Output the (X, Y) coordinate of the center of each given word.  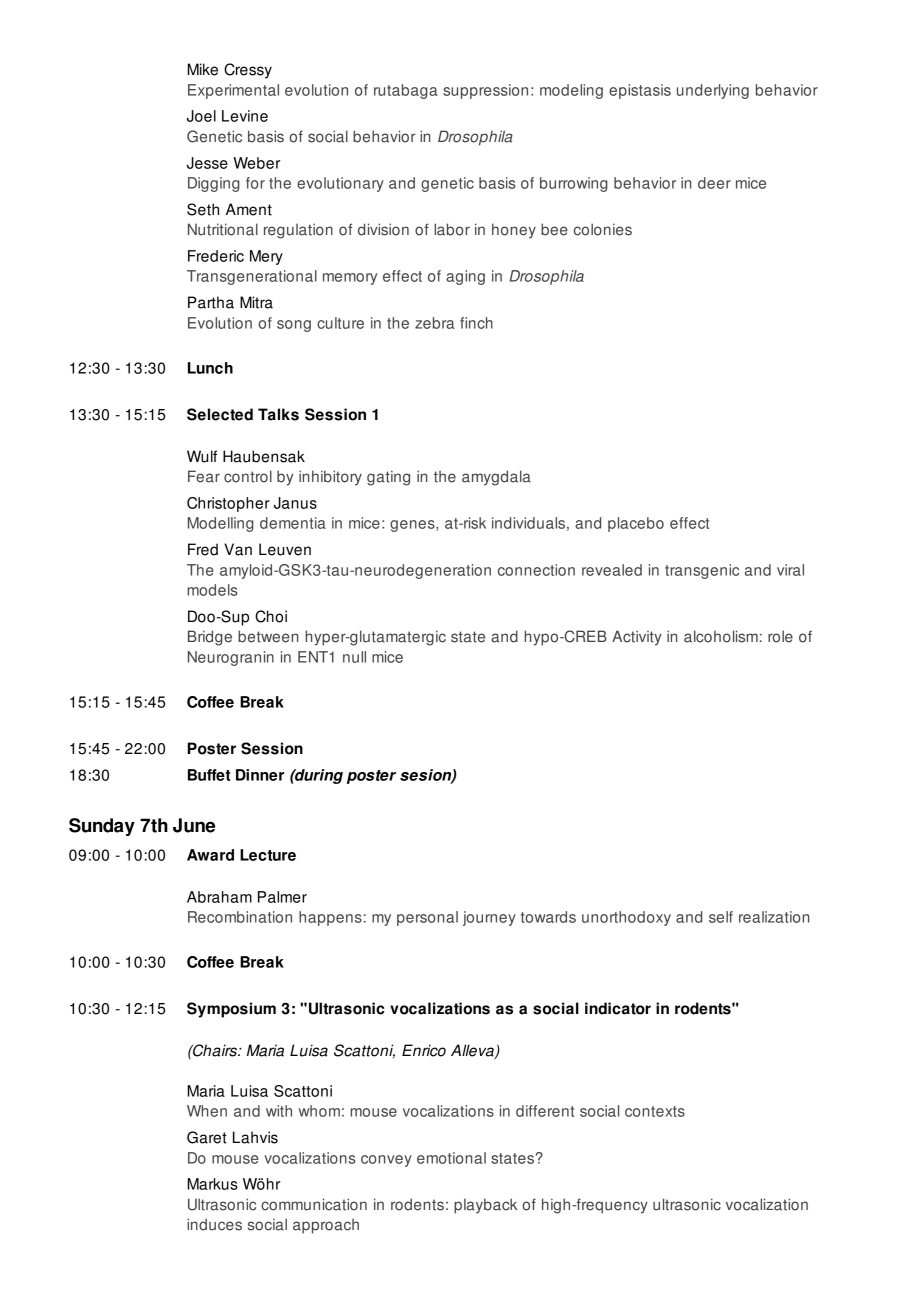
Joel (201, 116)
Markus (213, 1184)
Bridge (210, 638)
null (354, 657)
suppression (485, 91)
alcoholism (721, 636)
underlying (713, 91)
